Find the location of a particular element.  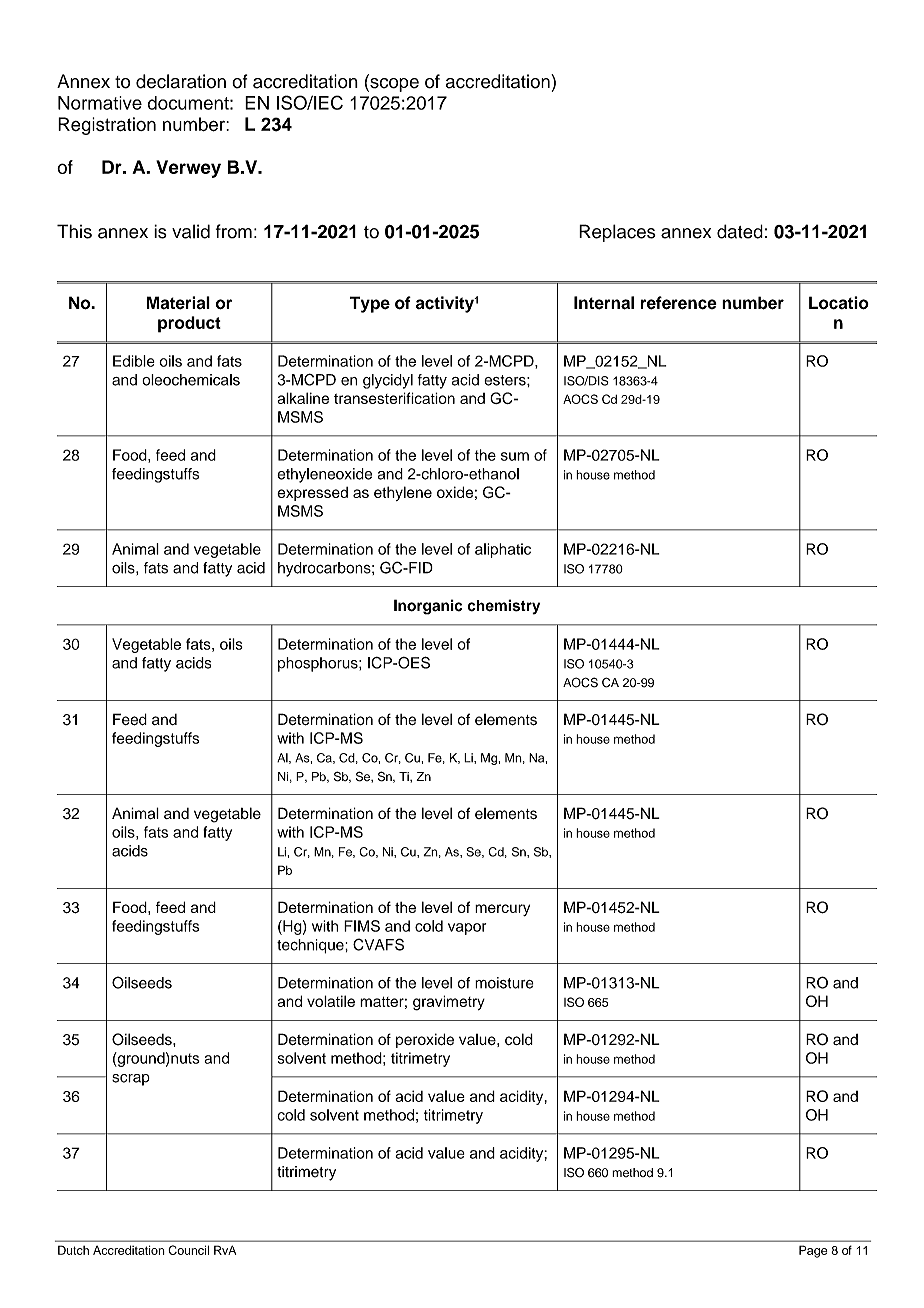

Replaces is located at coordinates (617, 233).
